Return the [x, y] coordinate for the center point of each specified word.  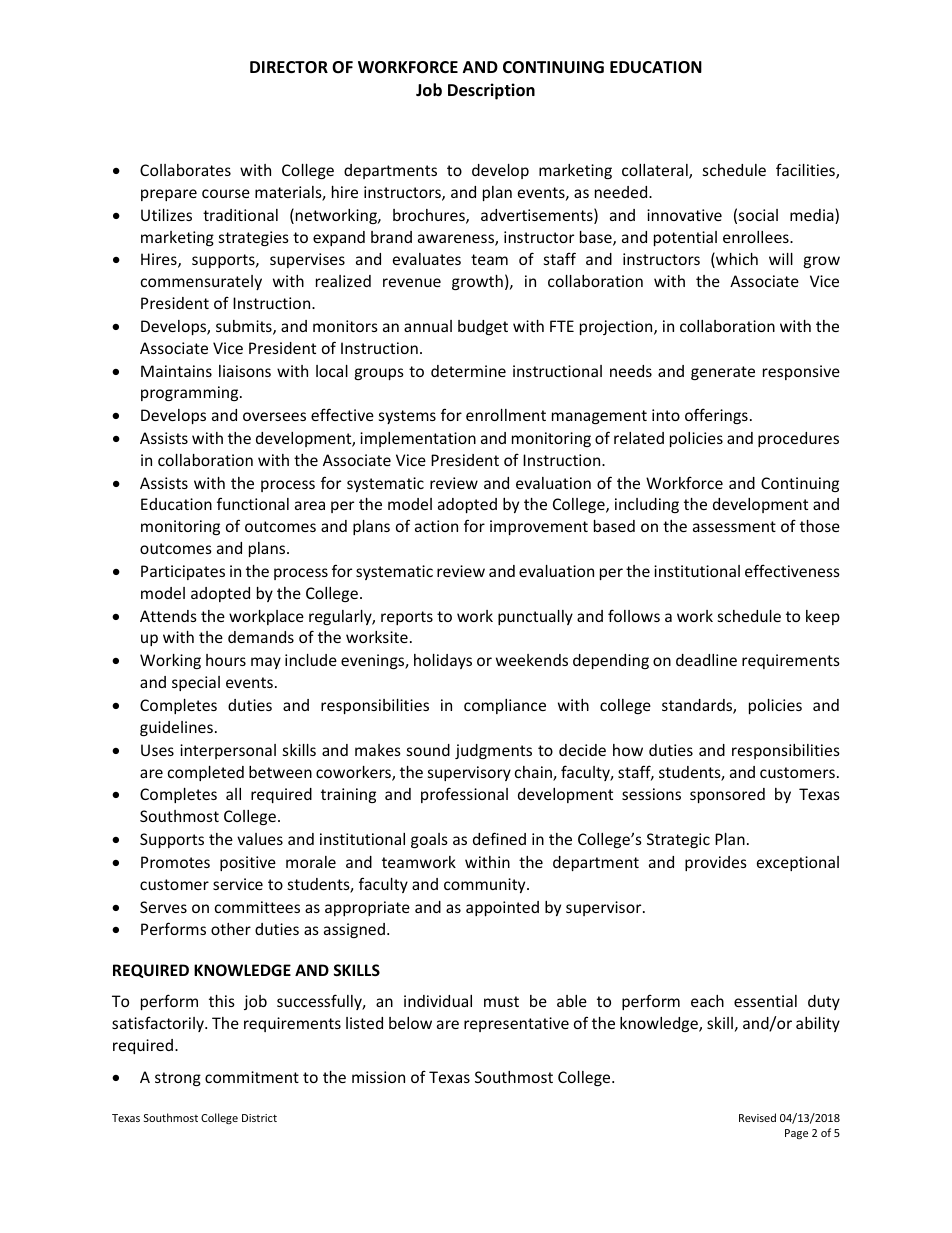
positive [248, 863]
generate [723, 373]
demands [261, 637]
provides [716, 863]
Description [491, 91]
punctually [535, 617]
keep [823, 617]
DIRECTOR [289, 67]
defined [499, 838]
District [259, 1118]
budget [483, 327]
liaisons [245, 371]
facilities [806, 171]
